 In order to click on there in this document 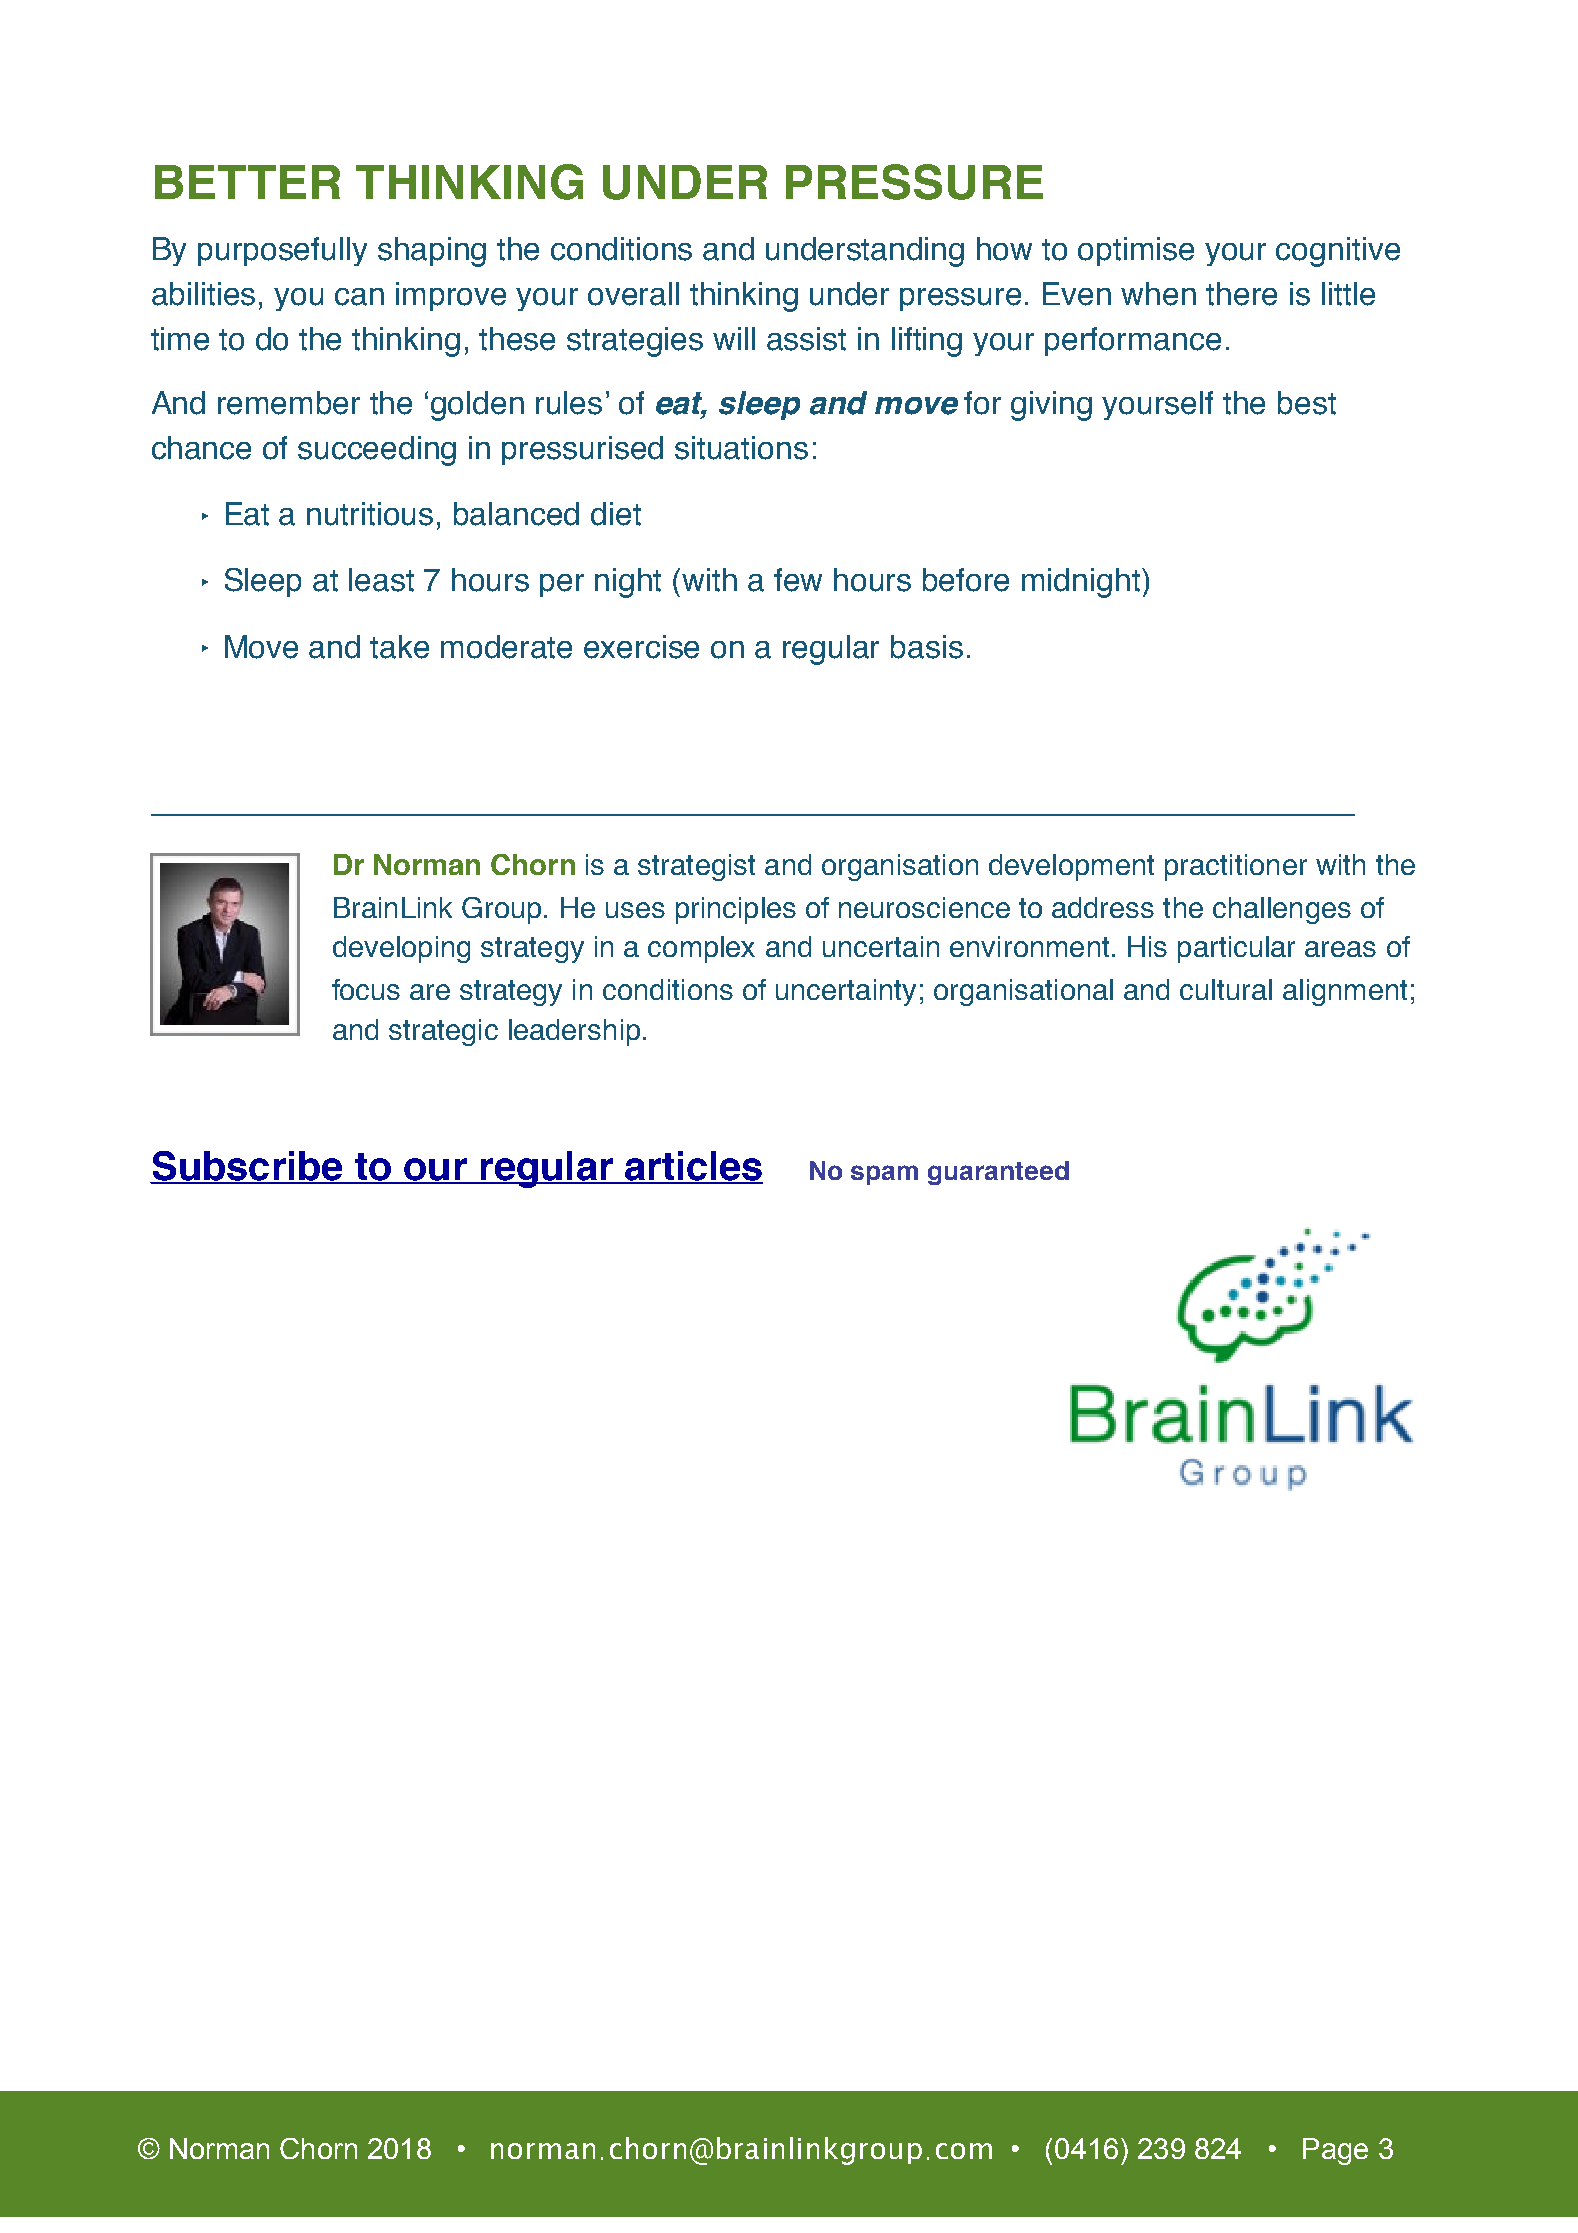, I will do `click(1241, 294)`.
